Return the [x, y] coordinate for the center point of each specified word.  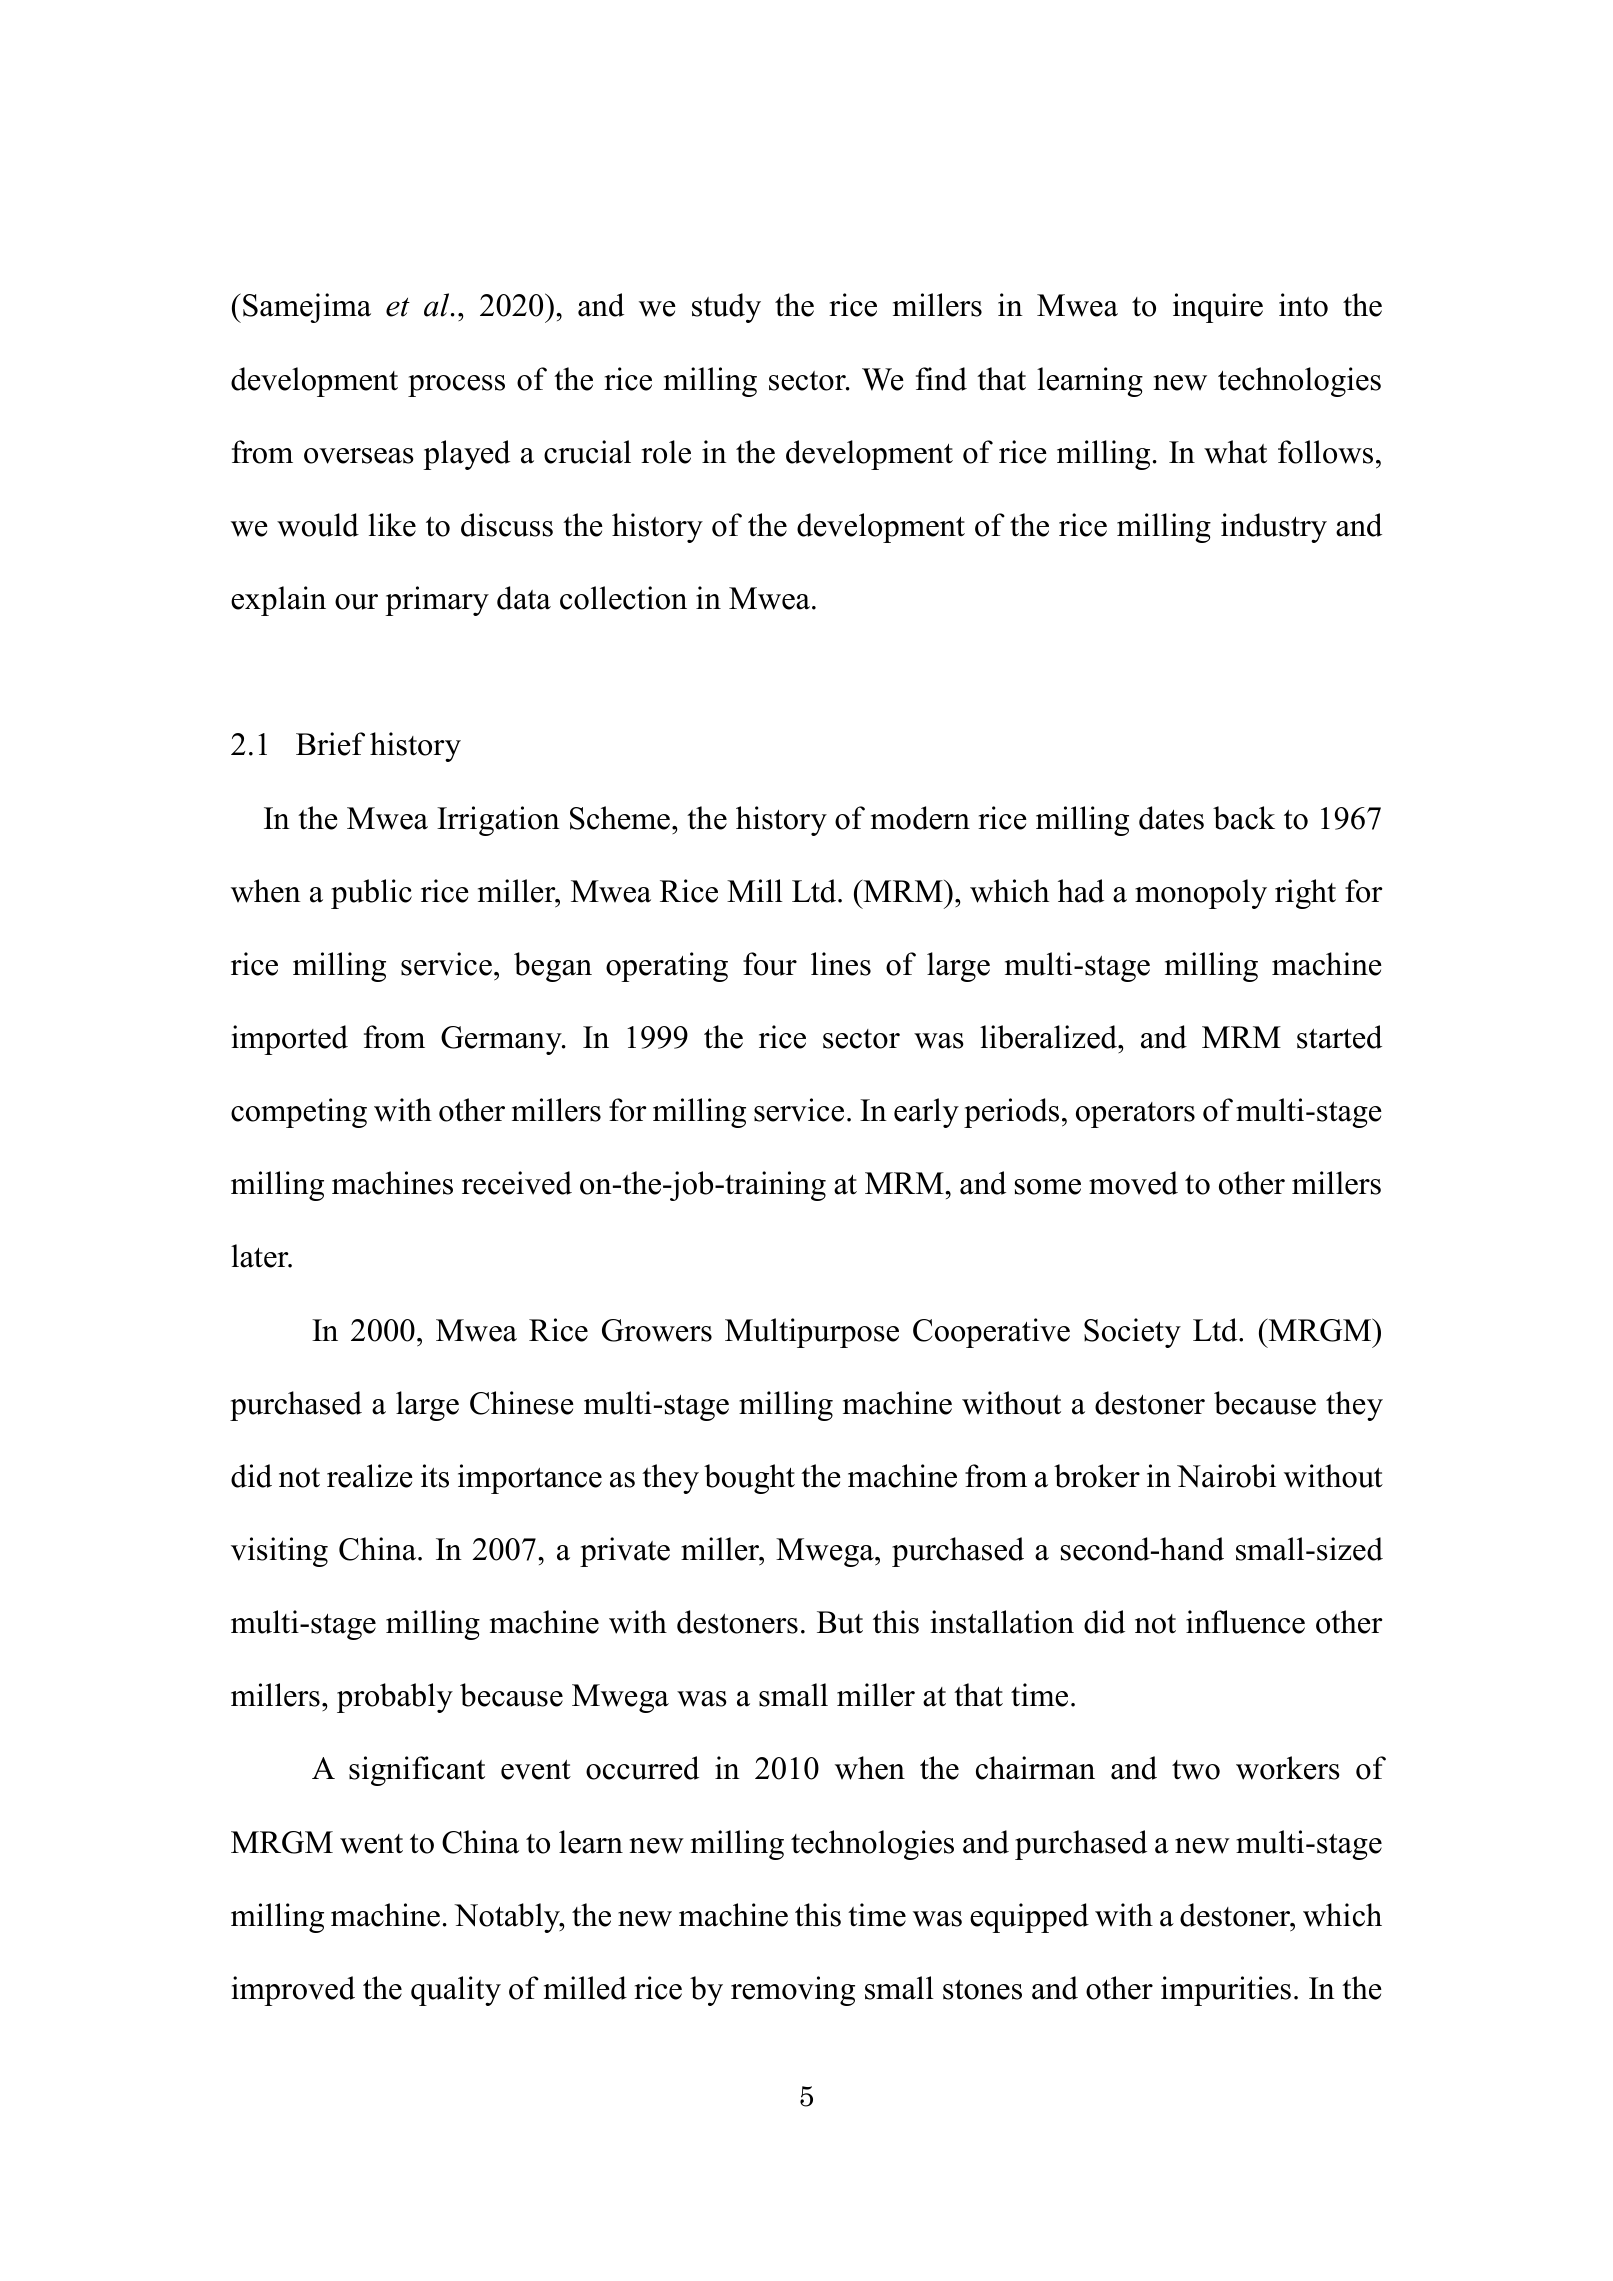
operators [1135, 1115]
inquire [1218, 308]
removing [793, 1991]
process [456, 386]
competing [299, 1113]
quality [456, 1991]
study [726, 308]
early [926, 1113]
